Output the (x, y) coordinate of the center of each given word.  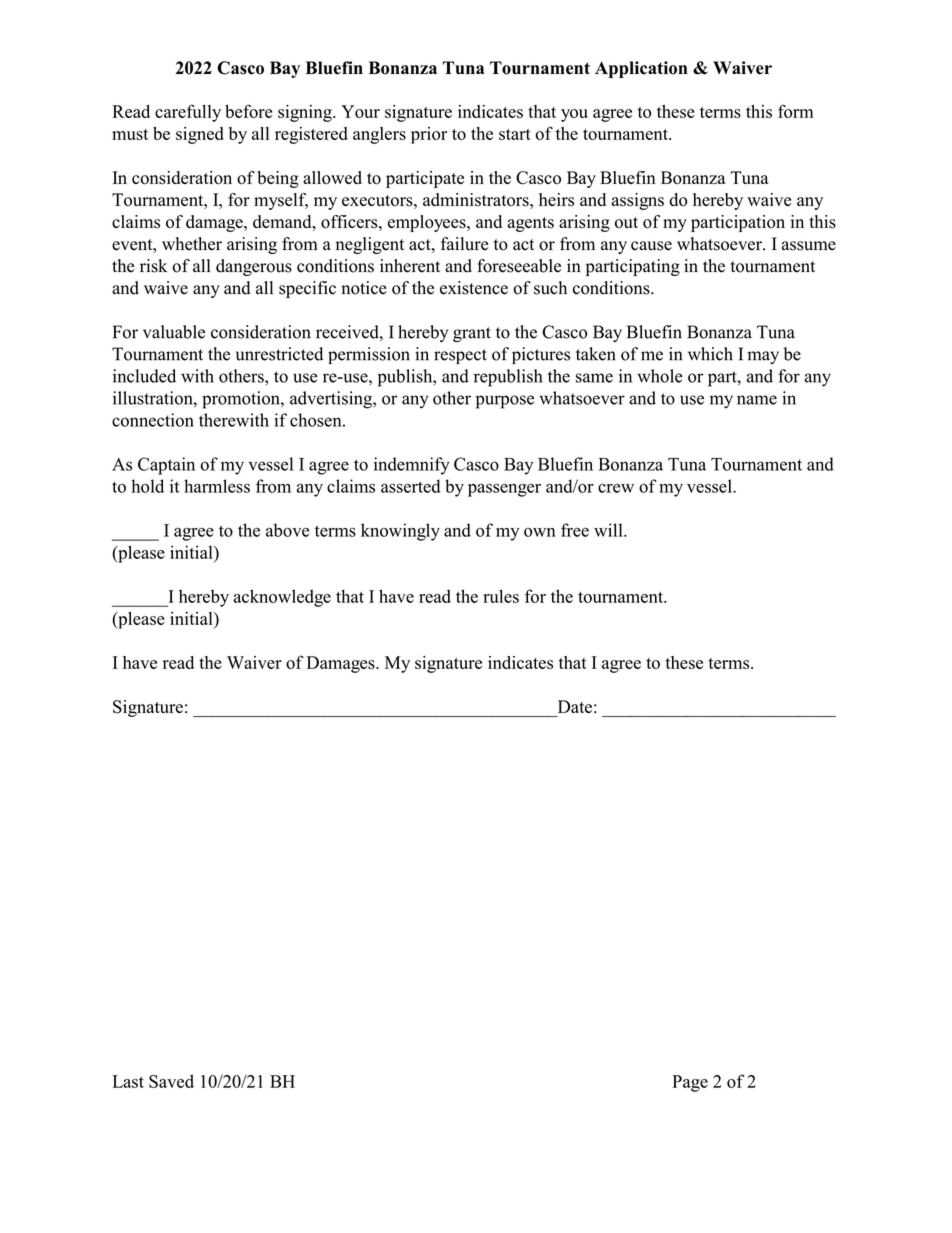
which (710, 354)
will (609, 530)
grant (472, 334)
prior (429, 135)
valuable (174, 332)
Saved (171, 1081)
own (540, 532)
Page (690, 1083)
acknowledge (282, 598)
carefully (188, 113)
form (795, 111)
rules (501, 596)
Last (128, 1081)
